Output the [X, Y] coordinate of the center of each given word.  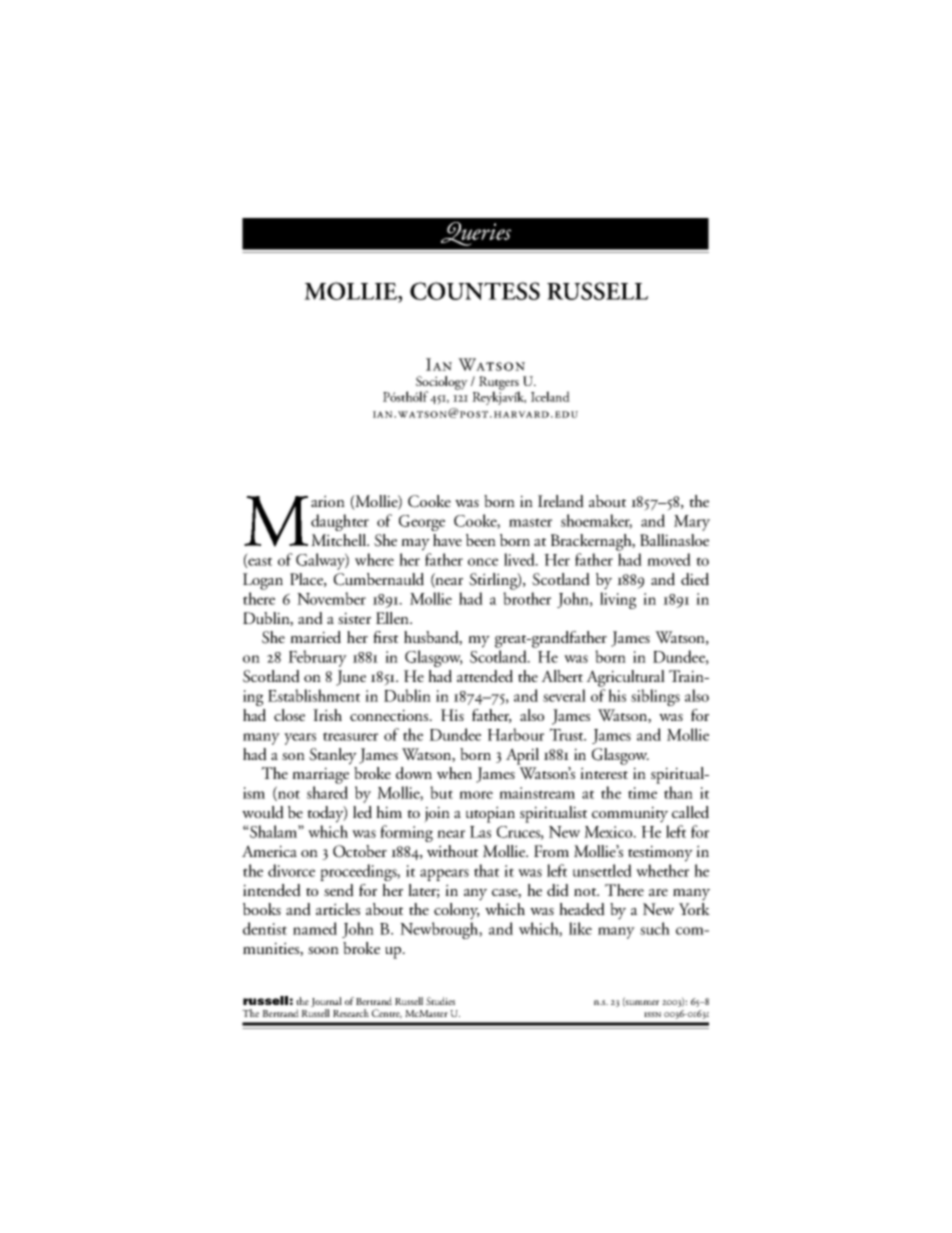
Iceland [550, 396]
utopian [490, 814]
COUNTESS [475, 291]
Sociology [442, 384]
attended [485, 676]
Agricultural [625, 678]
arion [328, 501]
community [630, 814]
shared [327, 792]
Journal [326, 1003]
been [481, 540]
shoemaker [596, 521]
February [317, 658]
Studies [440, 1001]
